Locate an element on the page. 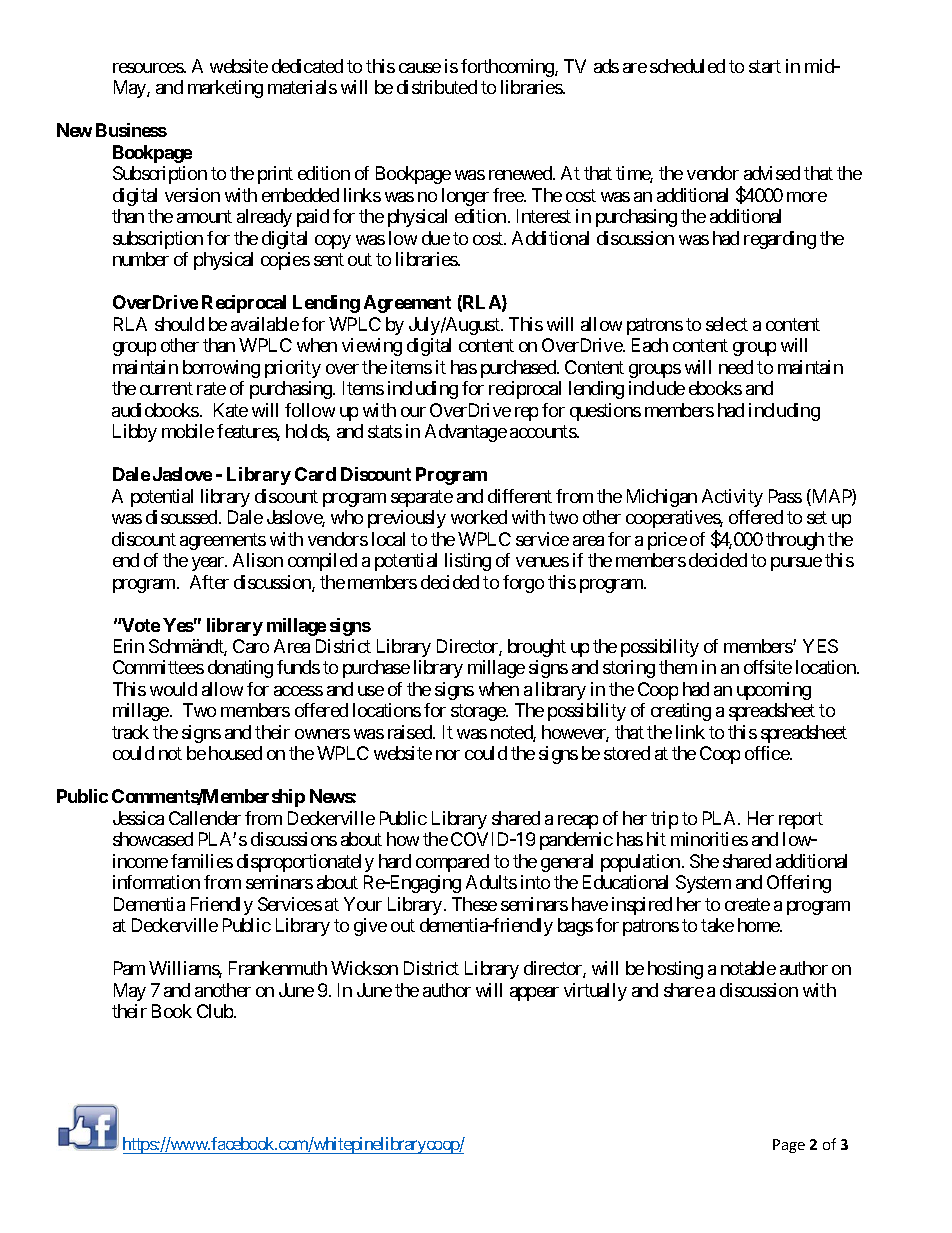 Image resolution: width=952 pixels, height=1233 pixels. worked is located at coordinates (479, 517).
